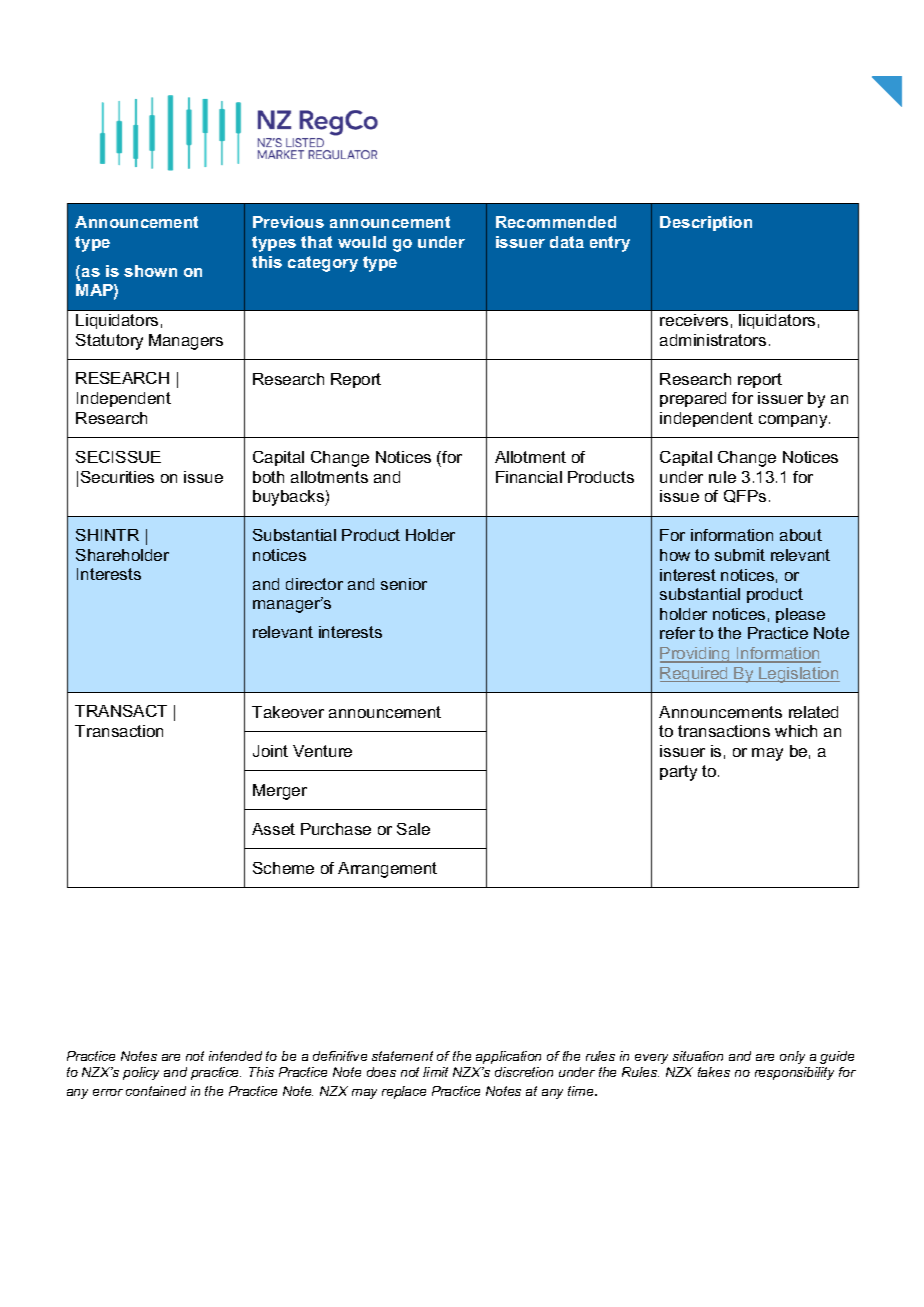  Describe the element at coordinates (150, 271) in the screenshot. I see `shown` at that location.
